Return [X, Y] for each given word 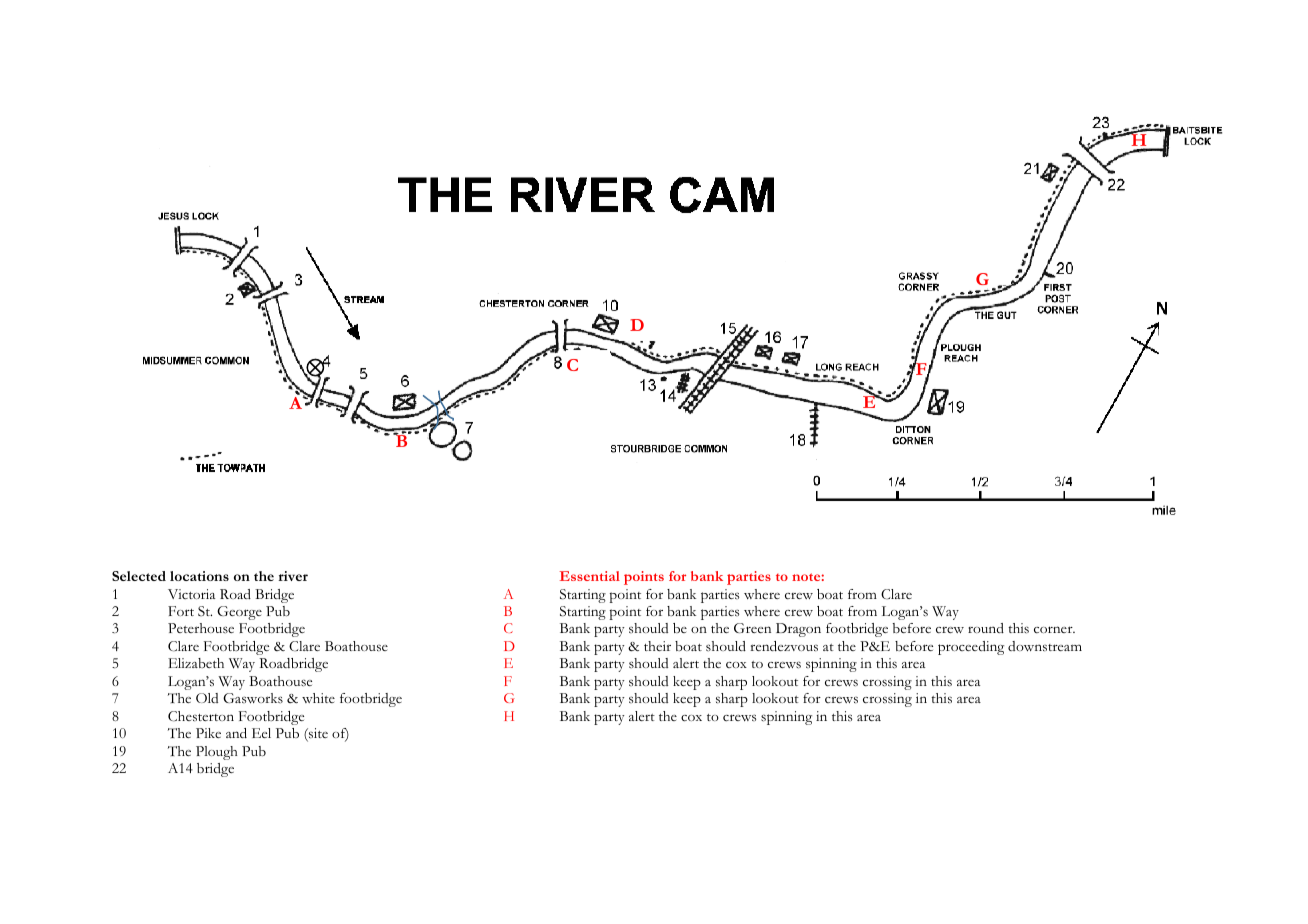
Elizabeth [196, 663]
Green [752, 628]
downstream [1045, 646]
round [986, 628]
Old [207, 698]
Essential [589, 576]
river [293, 576]
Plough [216, 753]
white [318, 698]
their [657, 646]
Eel [261, 733]
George [239, 613]
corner [1054, 629]
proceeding [971, 648]
